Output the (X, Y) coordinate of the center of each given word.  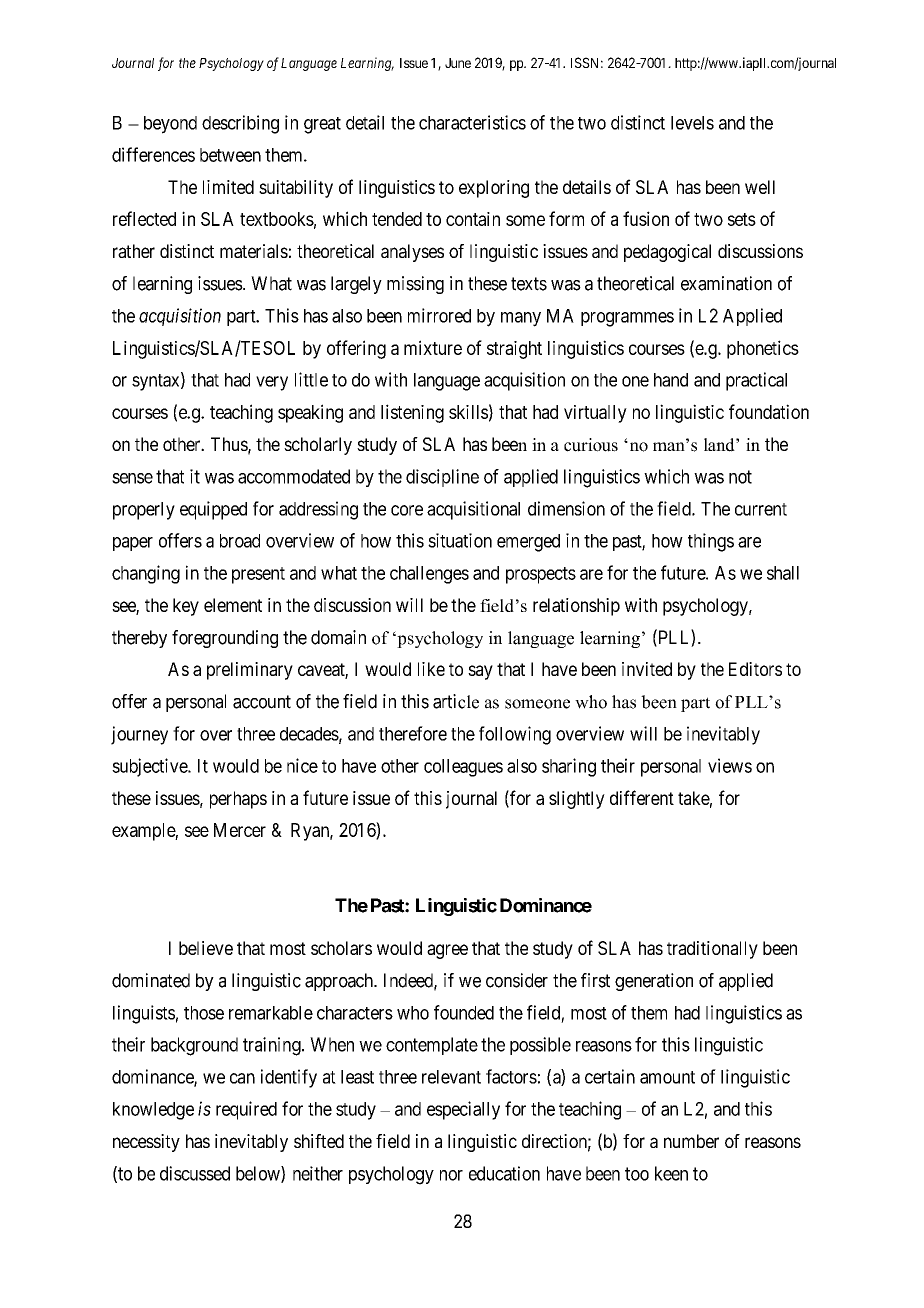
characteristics (472, 122)
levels (692, 123)
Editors (755, 669)
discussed (195, 1173)
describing (240, 124)
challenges (429, 575)
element (233, 605)
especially (463, 1110)
